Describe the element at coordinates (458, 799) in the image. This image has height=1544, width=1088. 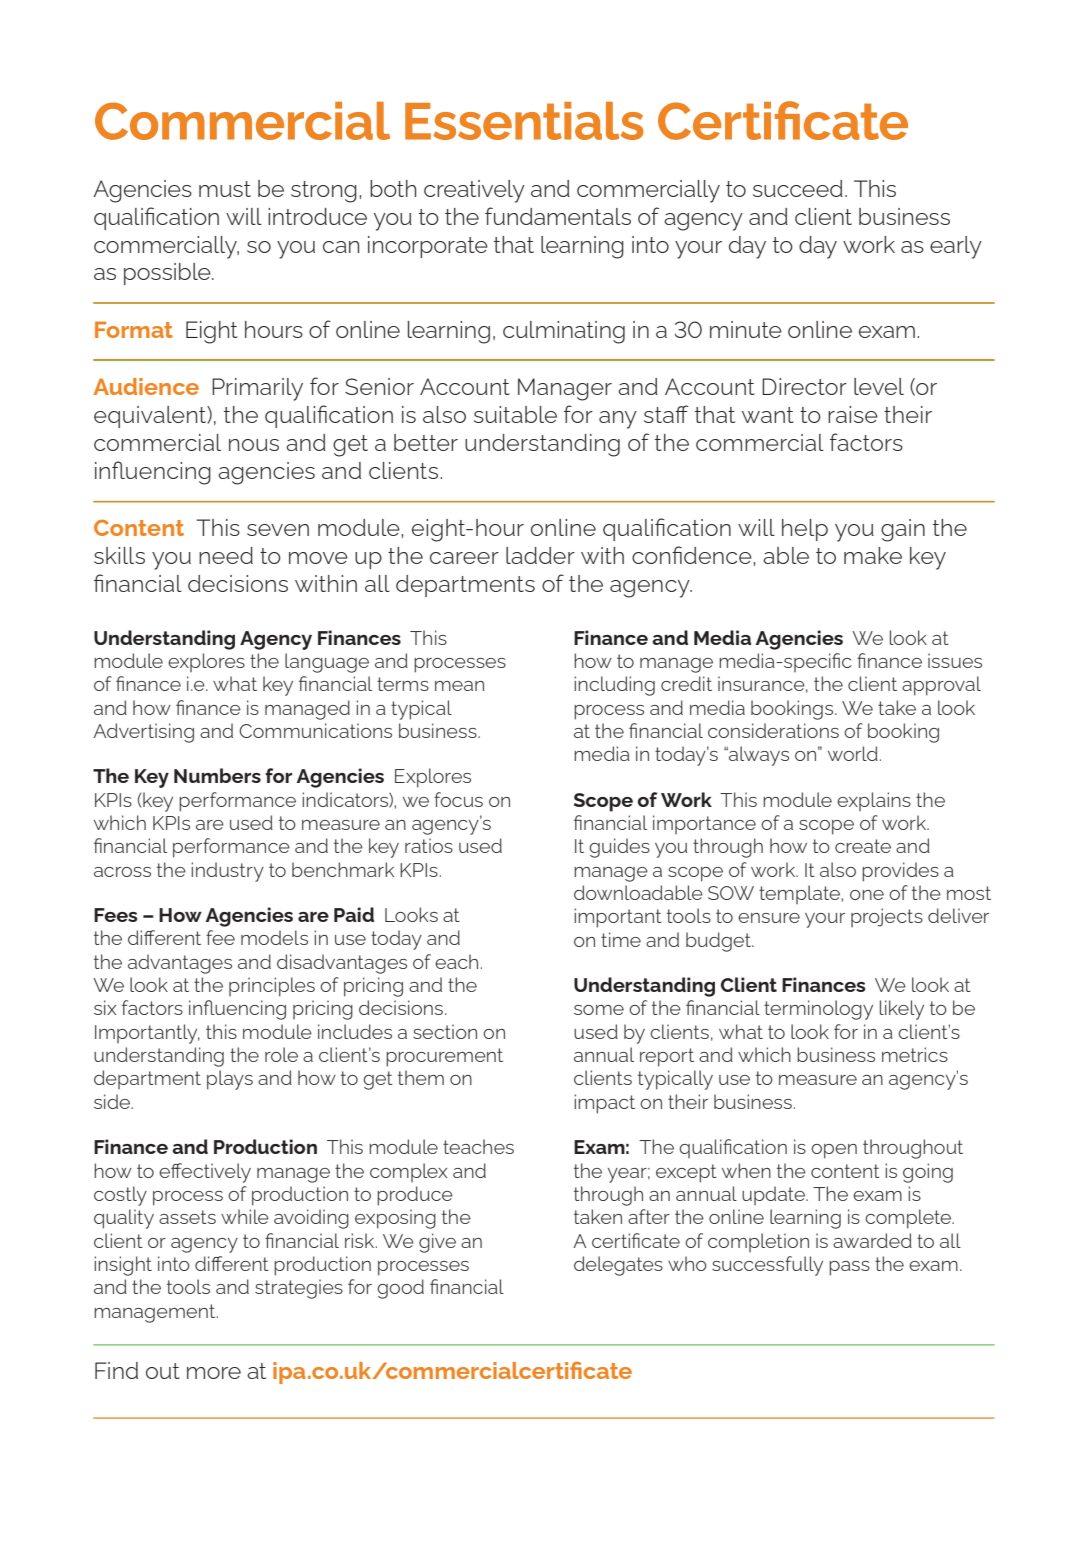
I see `focus` at that location.
